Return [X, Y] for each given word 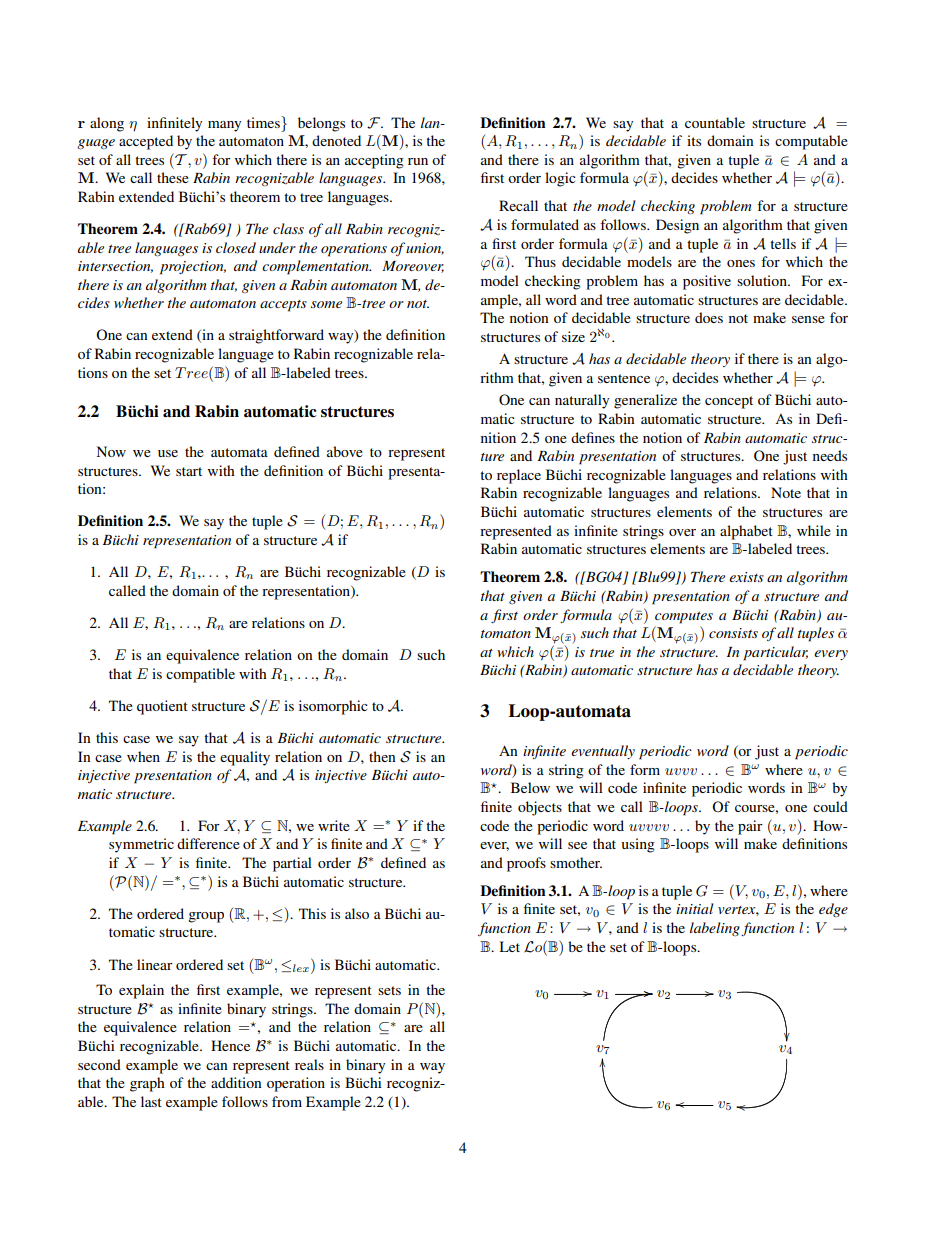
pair [750, 827]
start [189, 471]
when [143, 756]
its [694, 140]
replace [519, 476]
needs [830, 455]
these [173, 177]
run [418, 161]
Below [530, 787]
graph [147, 1084]
